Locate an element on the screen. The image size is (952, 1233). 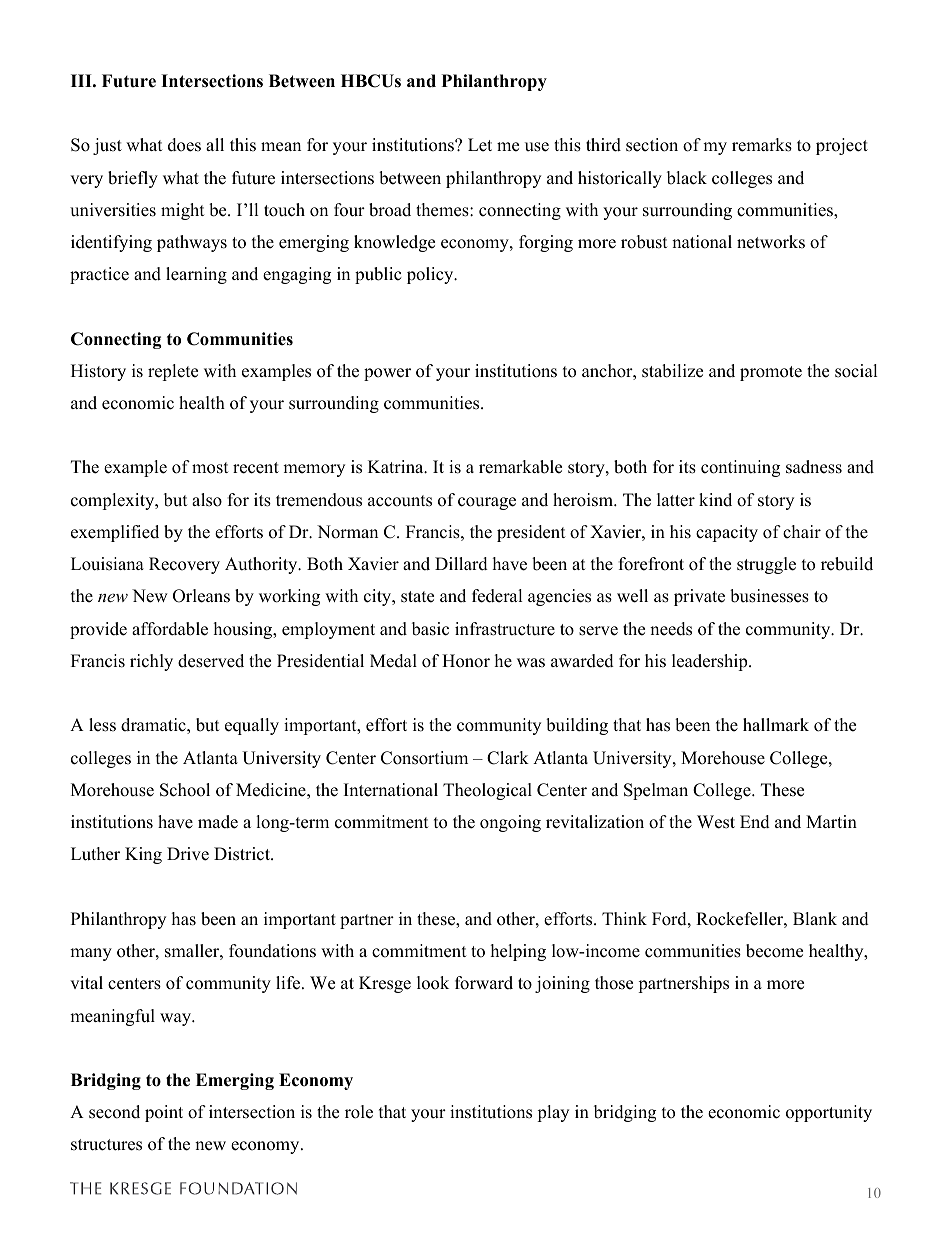
point is located at coordinates (164, 1113).
